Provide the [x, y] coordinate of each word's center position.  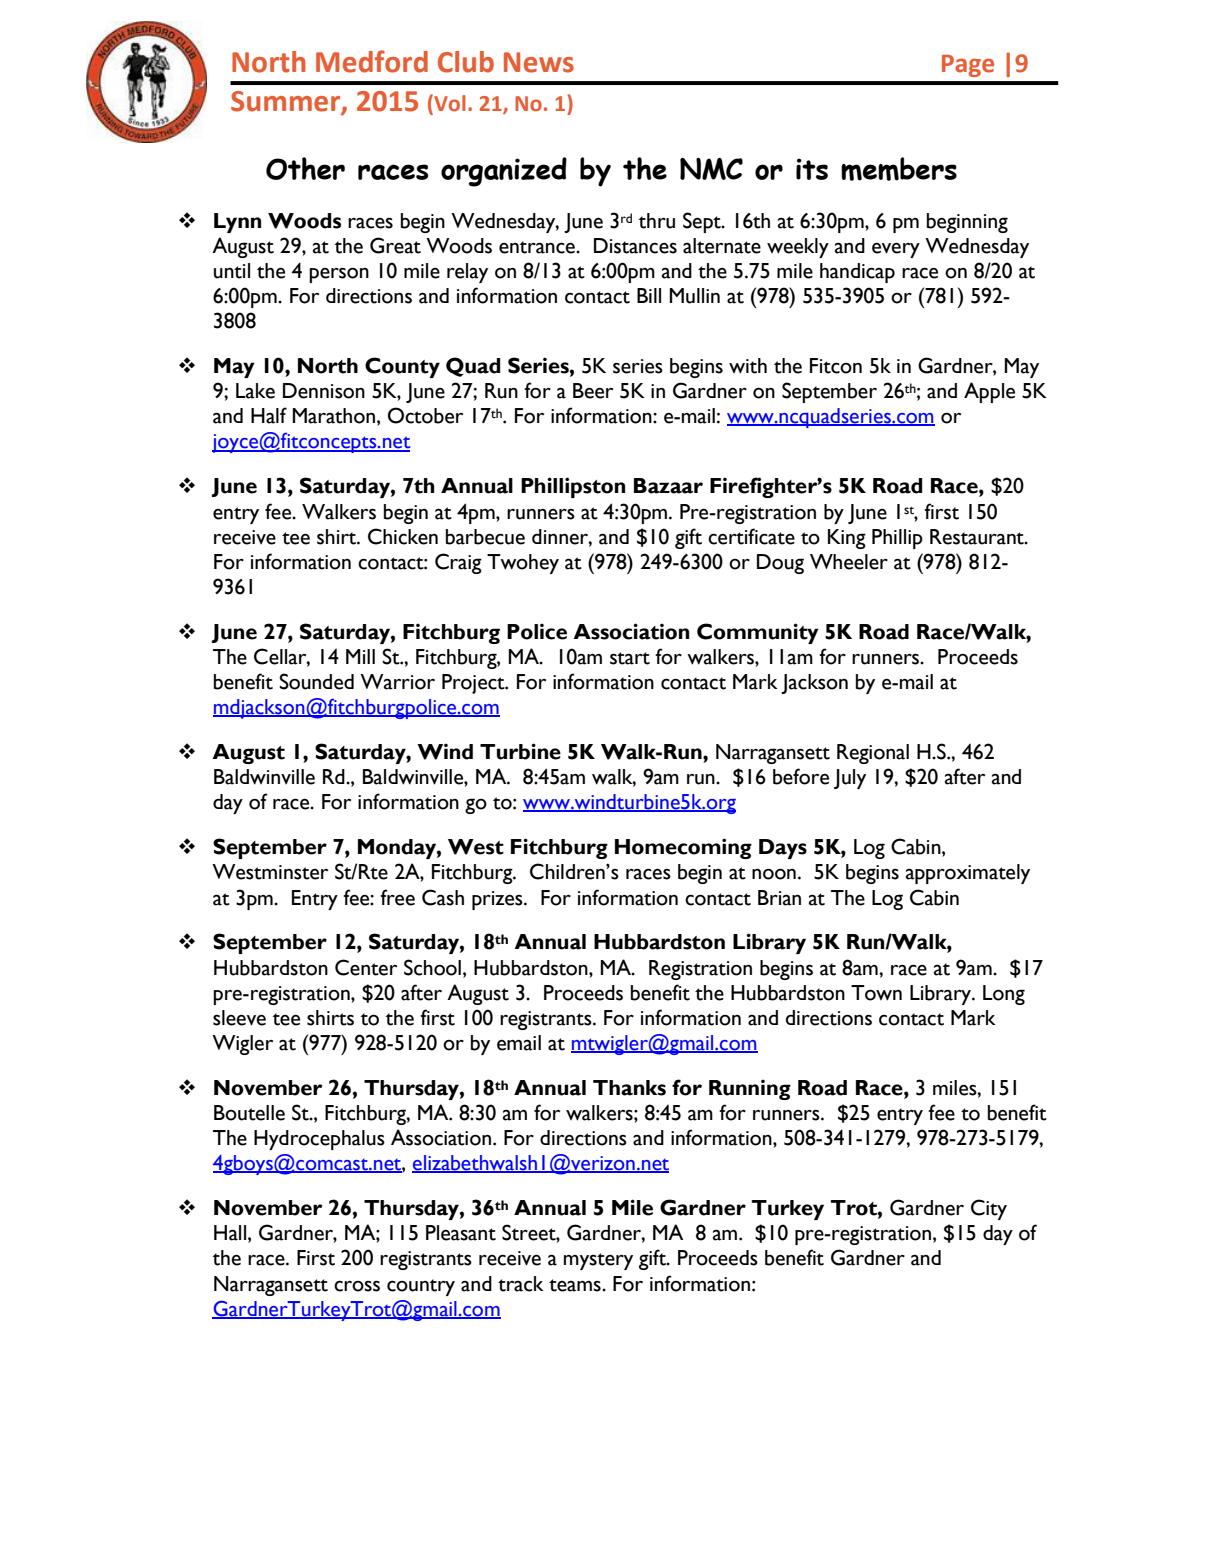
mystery [598, 1261]
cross [357, 1286]
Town [876, 993]
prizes [498, 900]
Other [305, 168]
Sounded [316, 681]
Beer [593, 391]
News [539, 62]
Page [968, 66]
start [630, 658]
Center [366, 967]
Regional [873, 754]
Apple [989, 392]
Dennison [324, 391]
